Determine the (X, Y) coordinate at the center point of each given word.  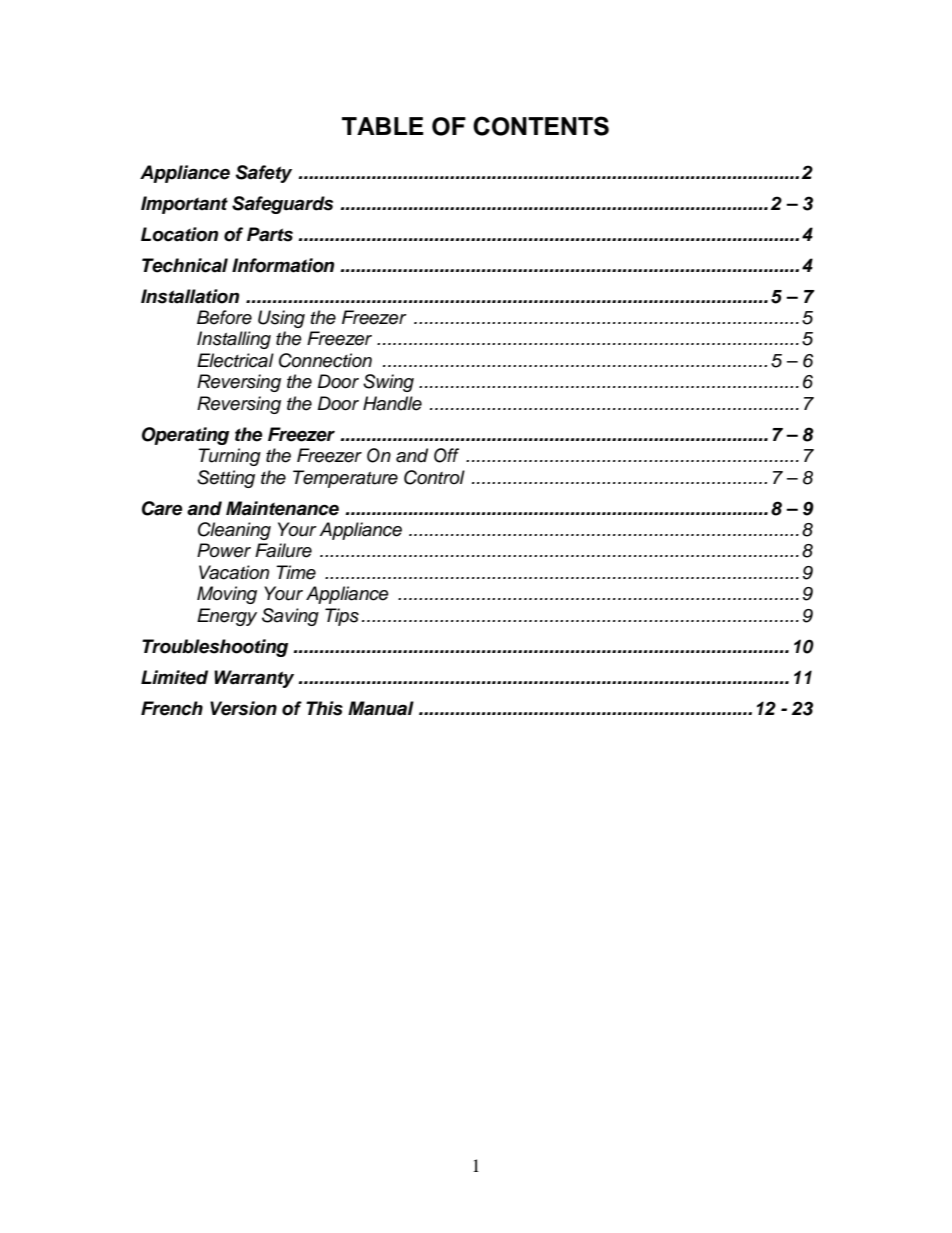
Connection (325, 360)
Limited (174, 677)
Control (434, 477)
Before (224, 317)
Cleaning (234, 531)
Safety (263, 174)
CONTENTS (541, 126)
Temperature (345, 479)
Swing (388, 383)
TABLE (383, 126)
